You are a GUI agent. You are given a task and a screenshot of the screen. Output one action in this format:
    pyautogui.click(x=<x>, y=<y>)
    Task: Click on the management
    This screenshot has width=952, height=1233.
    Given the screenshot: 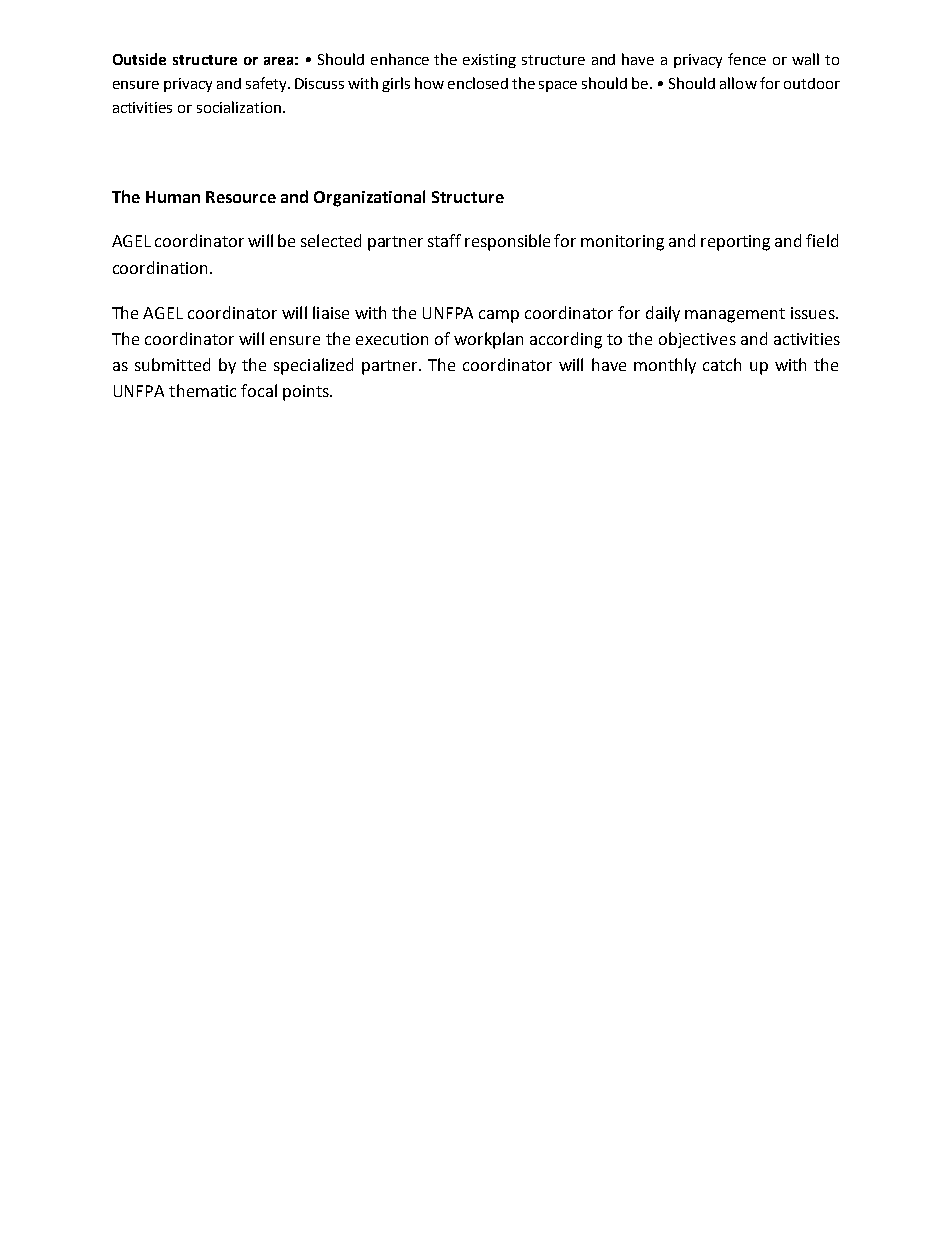 What is the action you would take?
    pyautogui.click(x=735, y=315)
